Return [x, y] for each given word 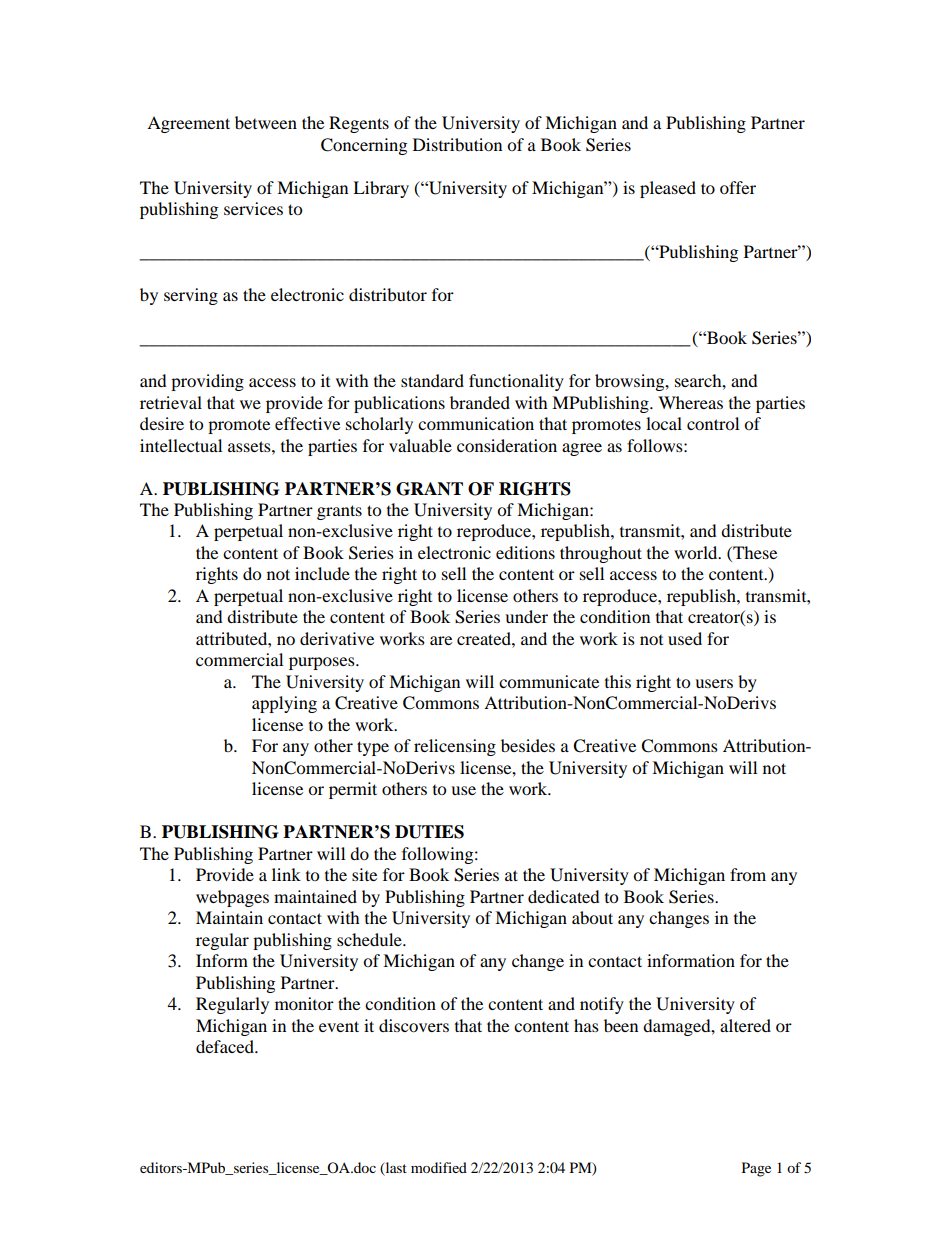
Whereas [690, 402]
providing [207, 382]
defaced [226, 1046]
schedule [370, 939]
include [322, 573]
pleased [668, 189]
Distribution [457, 144]
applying [284, 704]
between [266, 122]
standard [432, 380]
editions [525, 552]
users [714, 683]
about [592, 917]
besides [528, 745]
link [286, 874]
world [697, 552]
